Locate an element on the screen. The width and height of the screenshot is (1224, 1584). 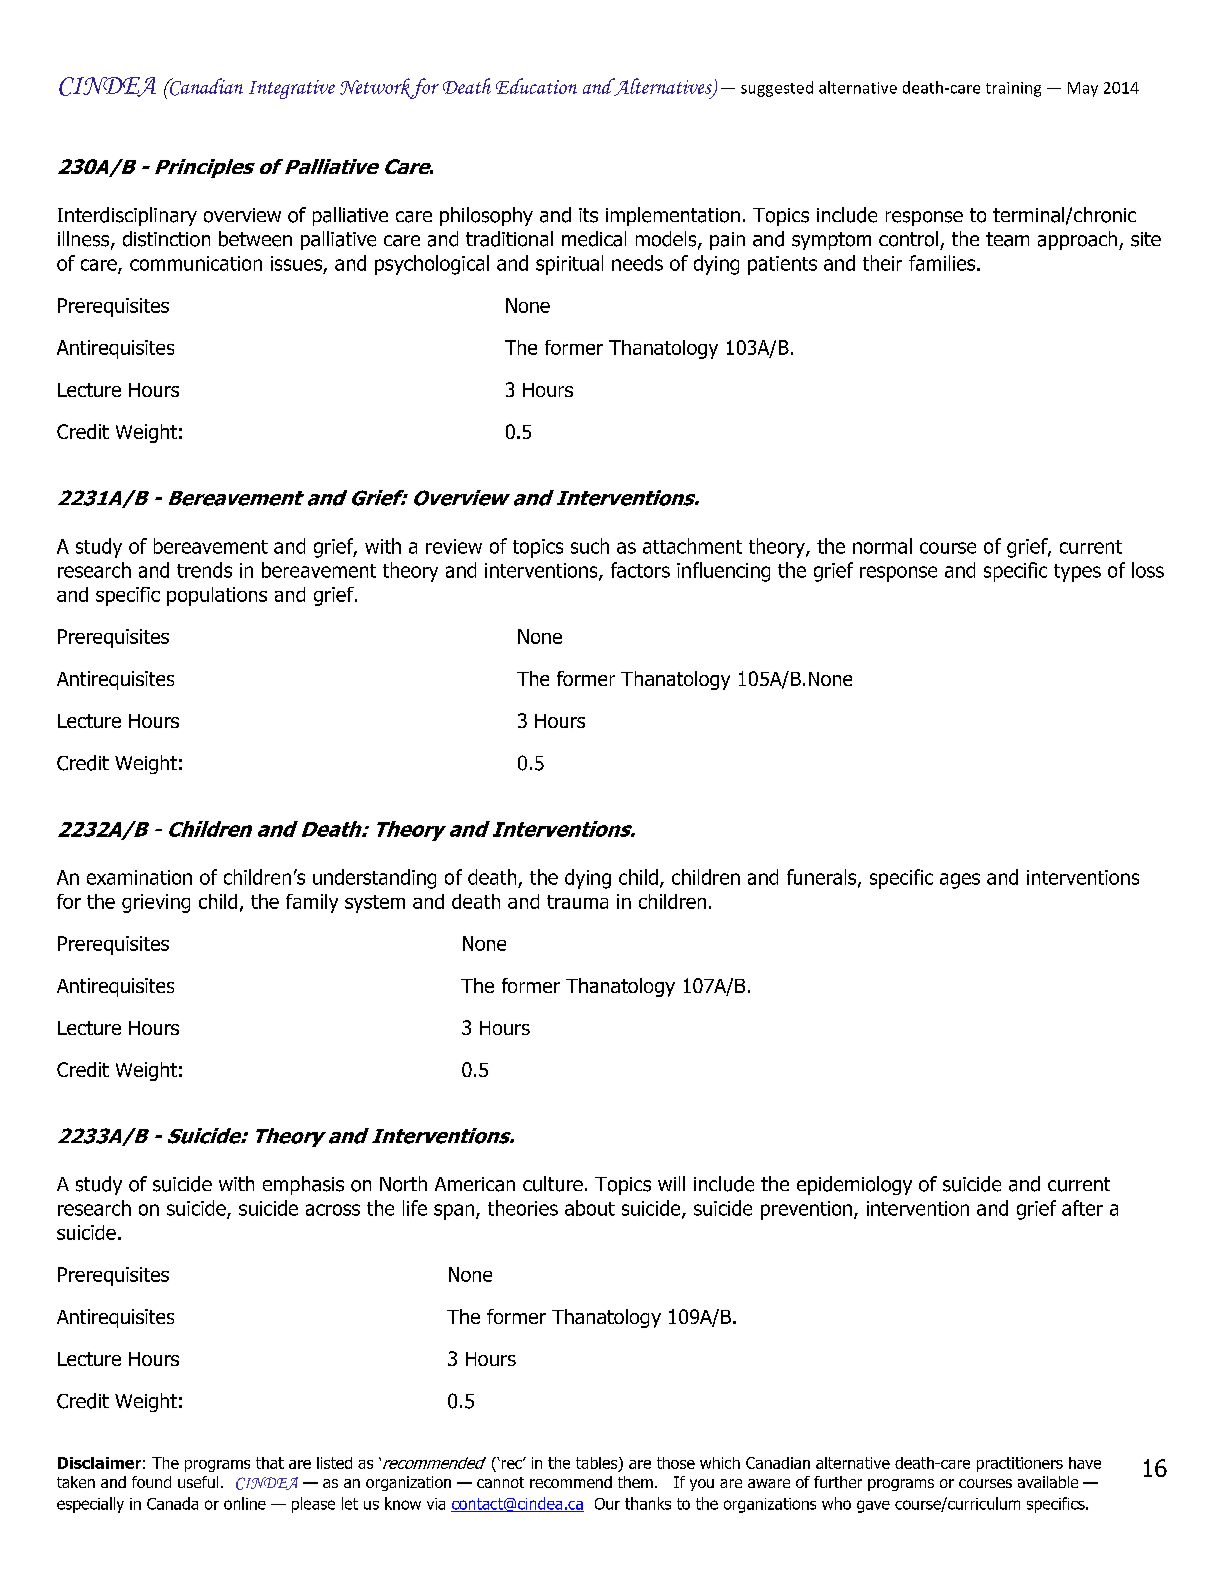
Integrative is located at coordinates (292, 89).
